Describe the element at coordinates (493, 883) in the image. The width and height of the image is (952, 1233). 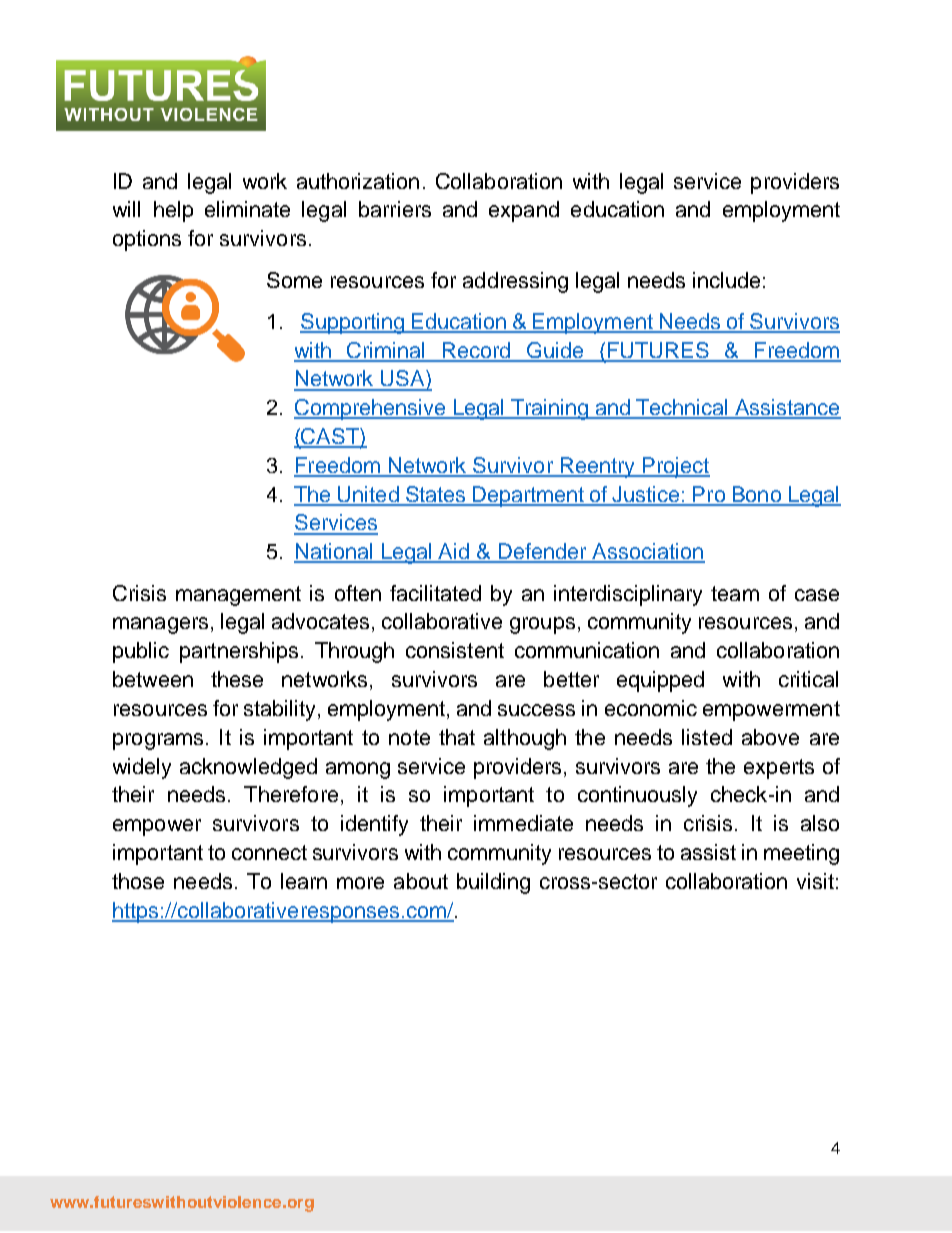
I see `building` at that location.
